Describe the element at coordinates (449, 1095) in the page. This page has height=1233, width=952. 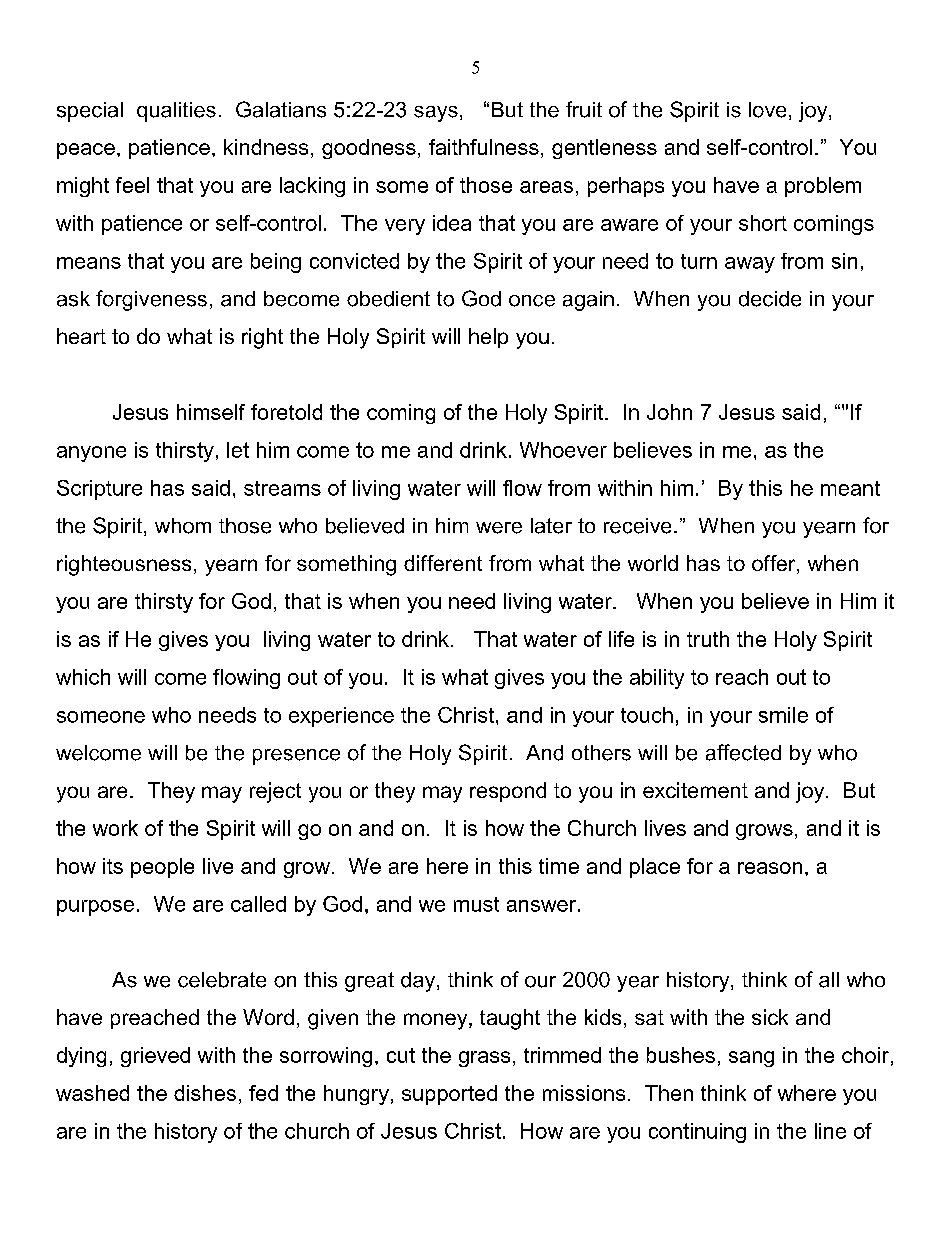
I see `supported` at that location.
